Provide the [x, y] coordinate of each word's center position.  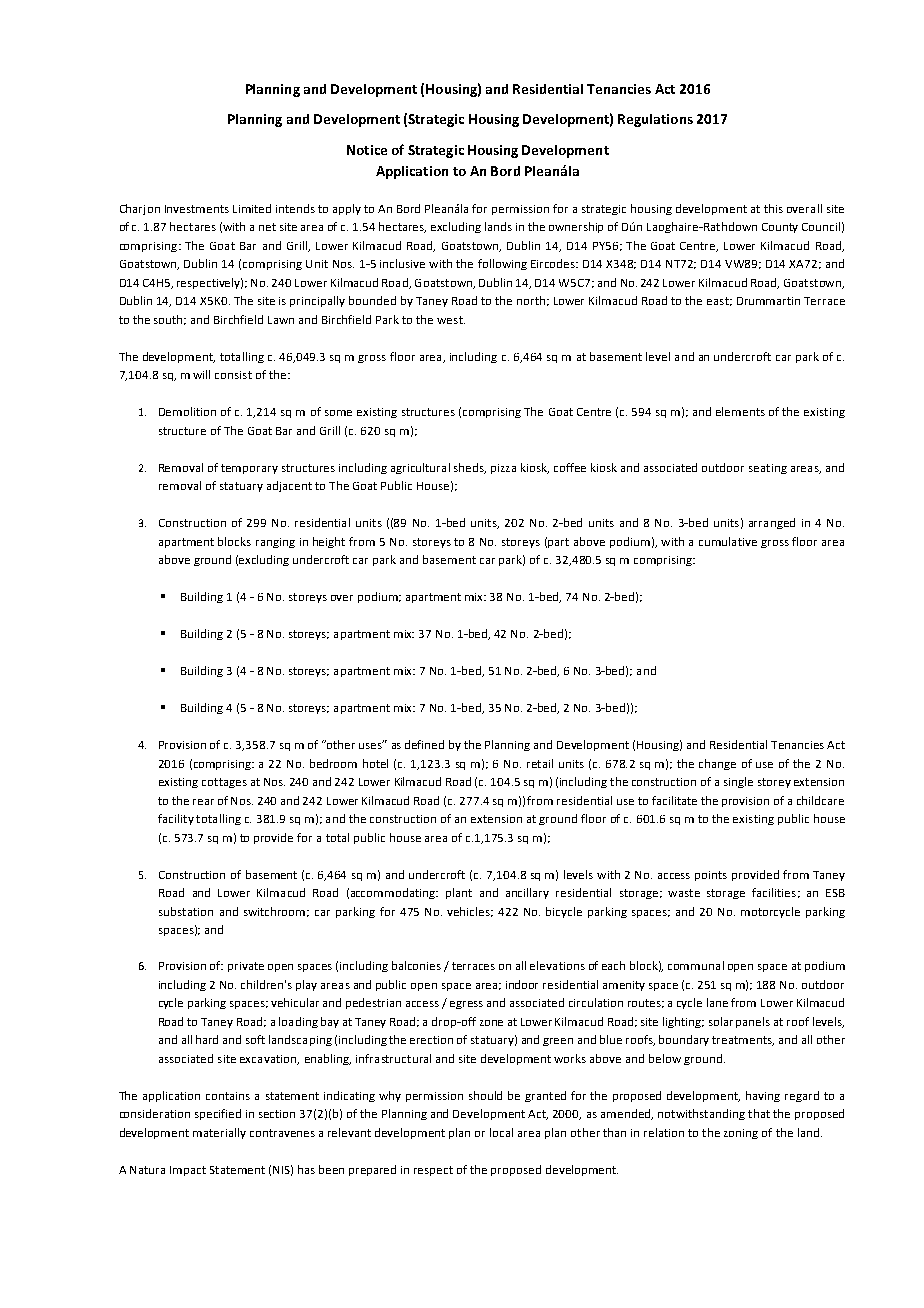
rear [203, 802]
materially [219, 1133]
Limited [252, 208]
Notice [367, 150]
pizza [503, 469]
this [773, 208]
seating [768, 469]
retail [540, 763]
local [501, 1132]
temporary [249, 469]
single [738, 782]
